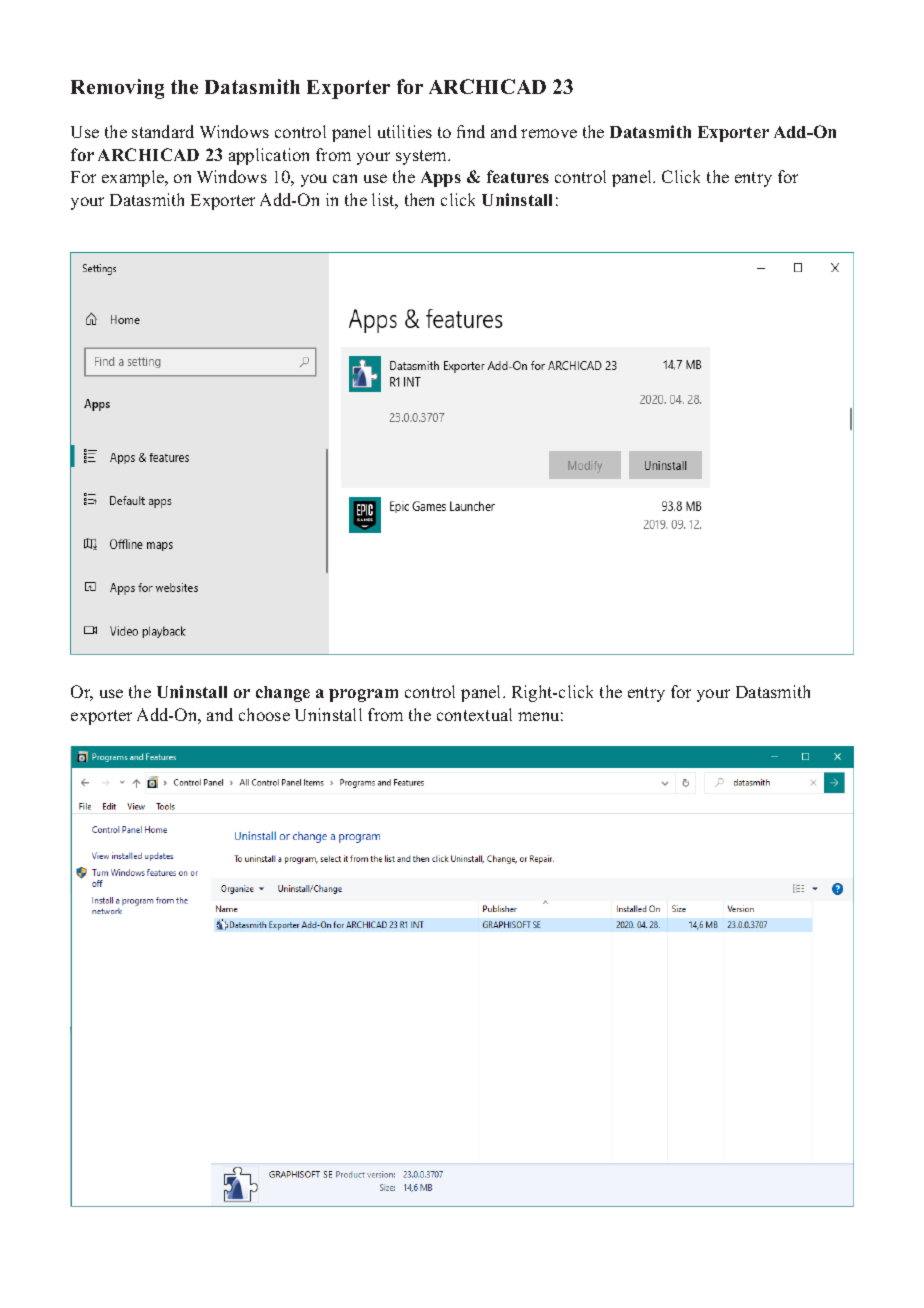  I want to click on contextual, so click(474, 714).
